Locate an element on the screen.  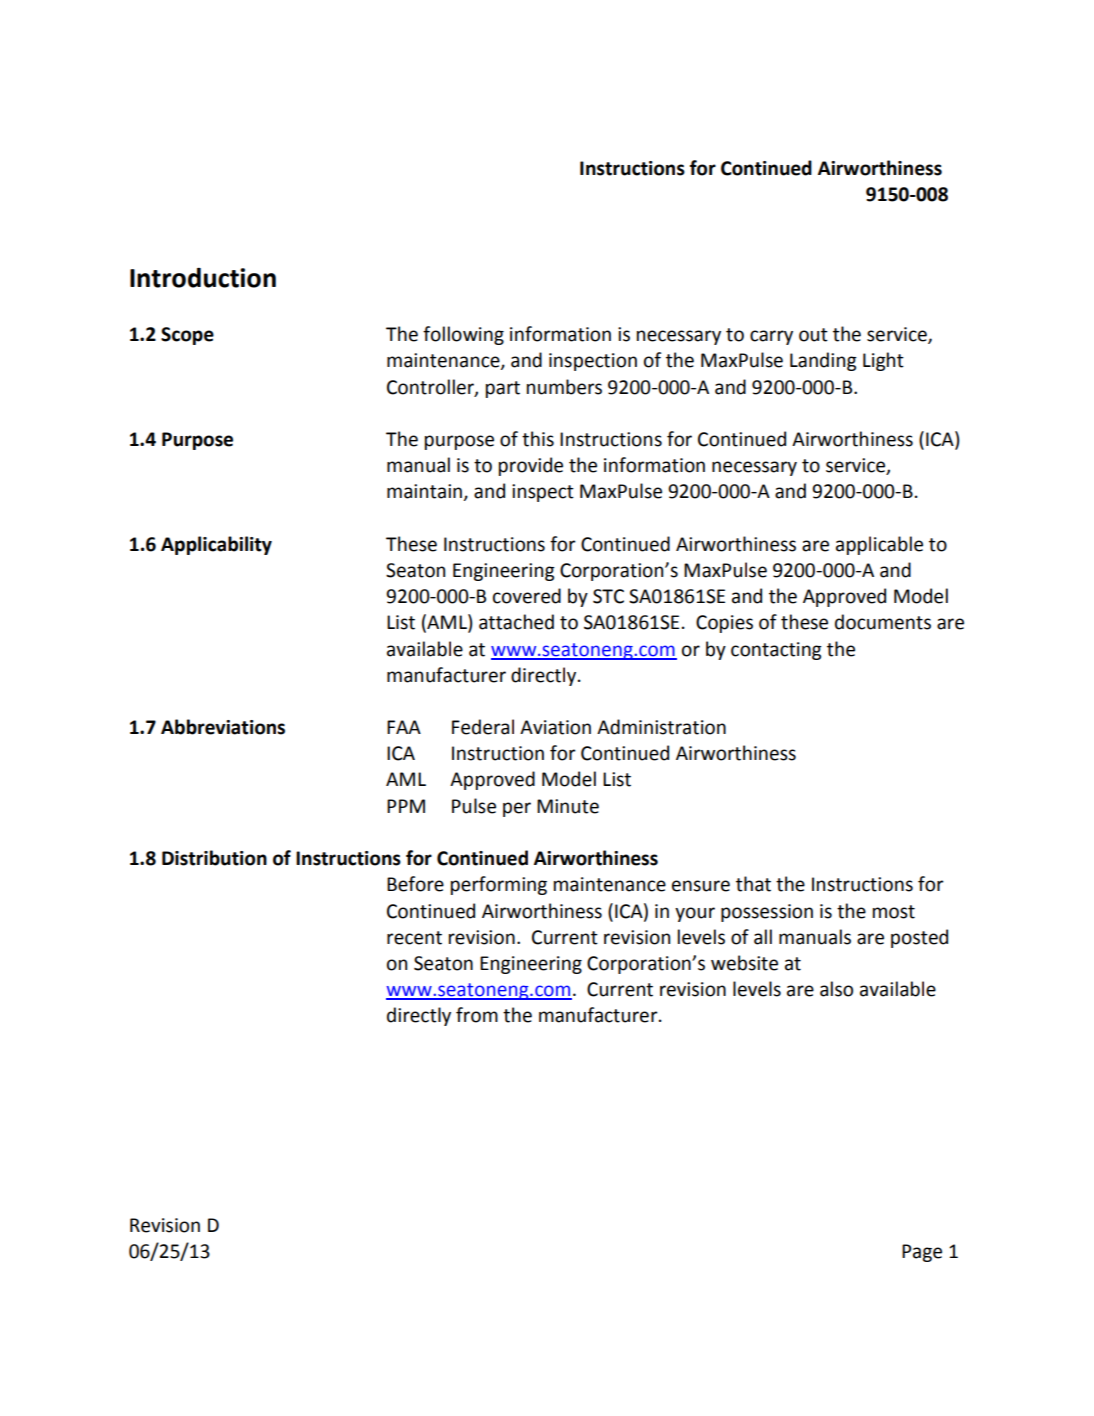
Introduction is located at coordinates (203, 278).
